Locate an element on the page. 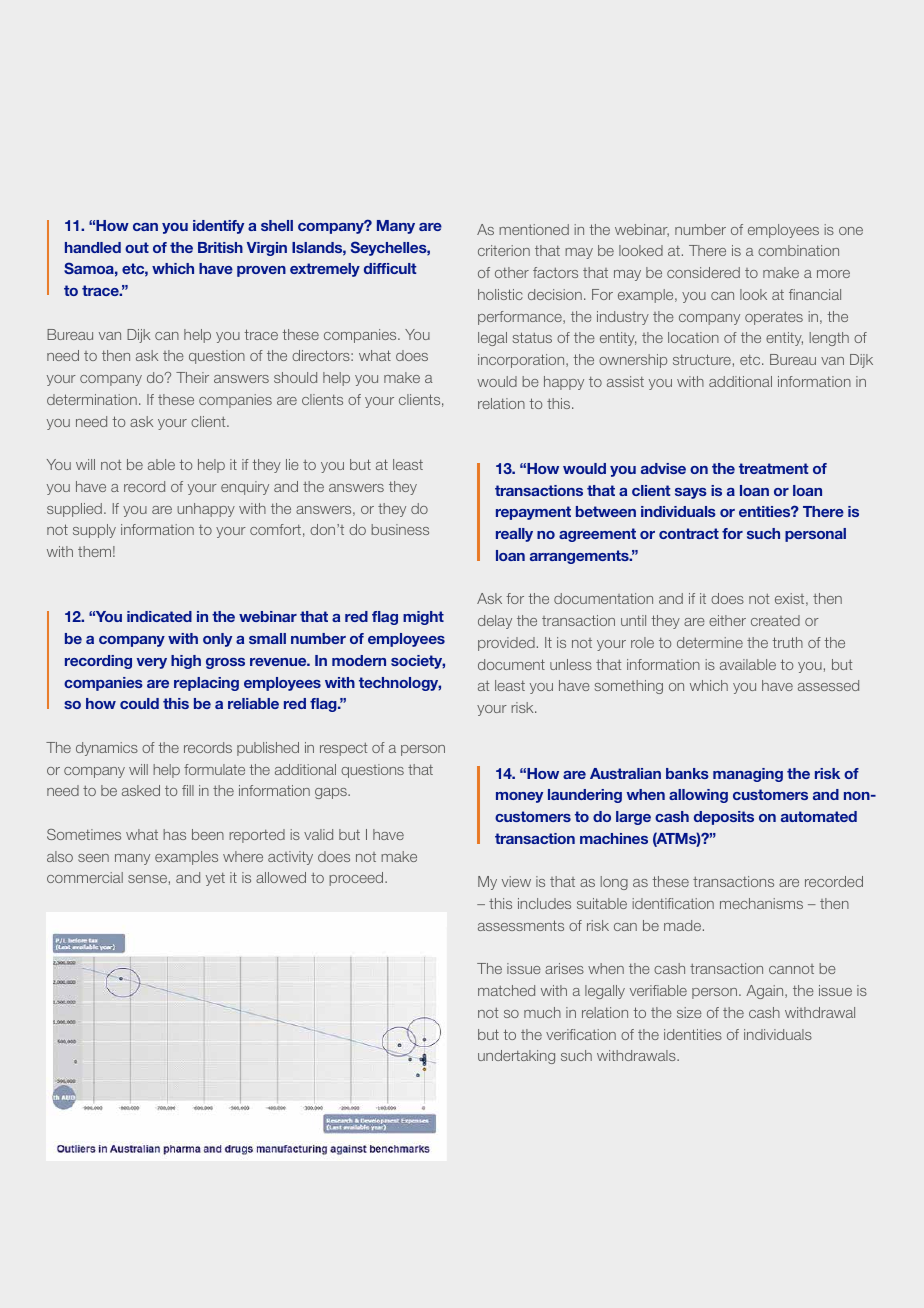 The image size is (924, 1308). managing is located at coordinates (748, 775).
